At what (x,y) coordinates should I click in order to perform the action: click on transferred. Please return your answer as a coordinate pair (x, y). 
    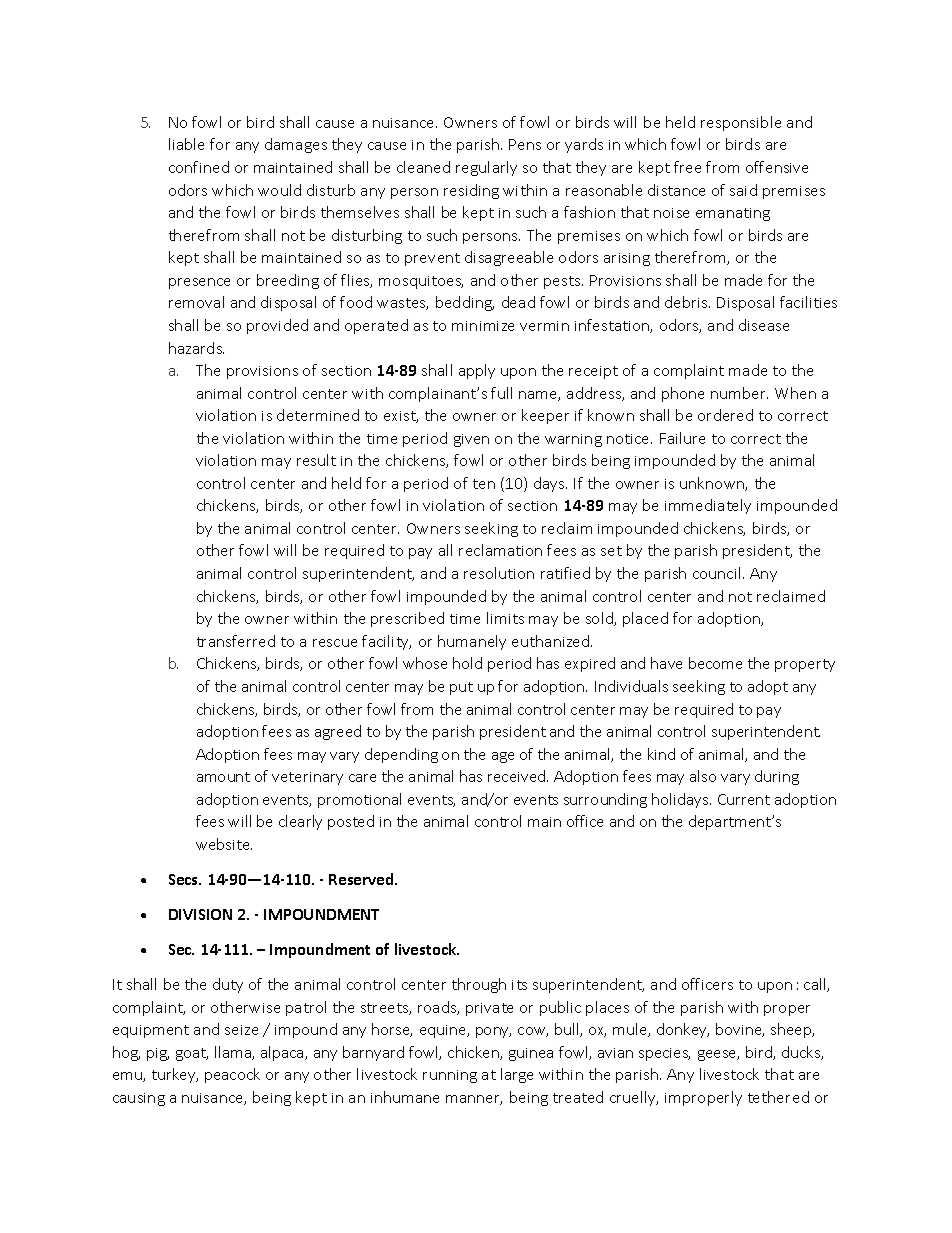
    Looking at the image, I should click on (236, 641).
